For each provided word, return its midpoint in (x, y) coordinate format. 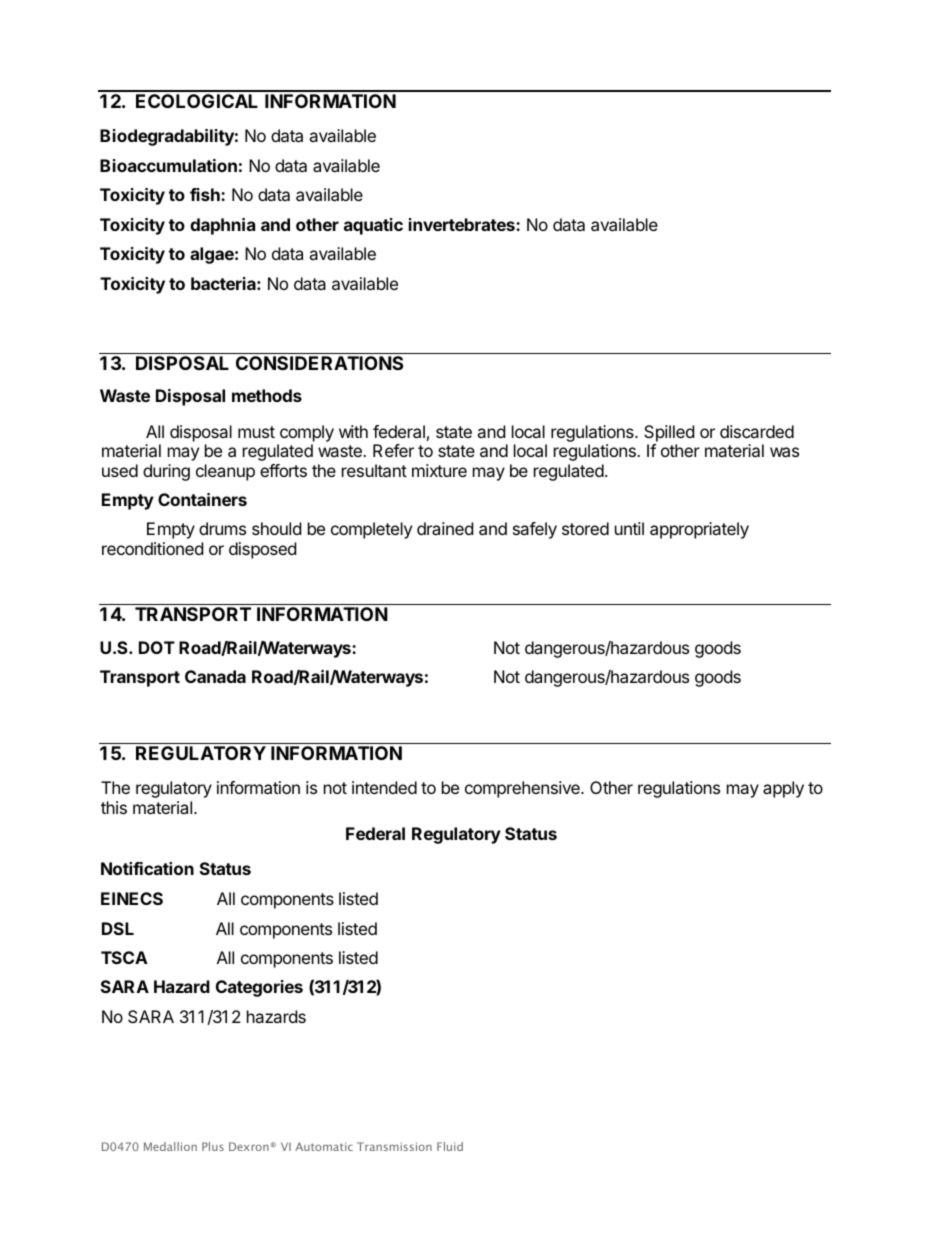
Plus (213, 1146)
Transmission (394, 1146)
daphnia (222, 226)
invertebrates (463, 224)
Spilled (669, 433)
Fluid (450, 1146)
